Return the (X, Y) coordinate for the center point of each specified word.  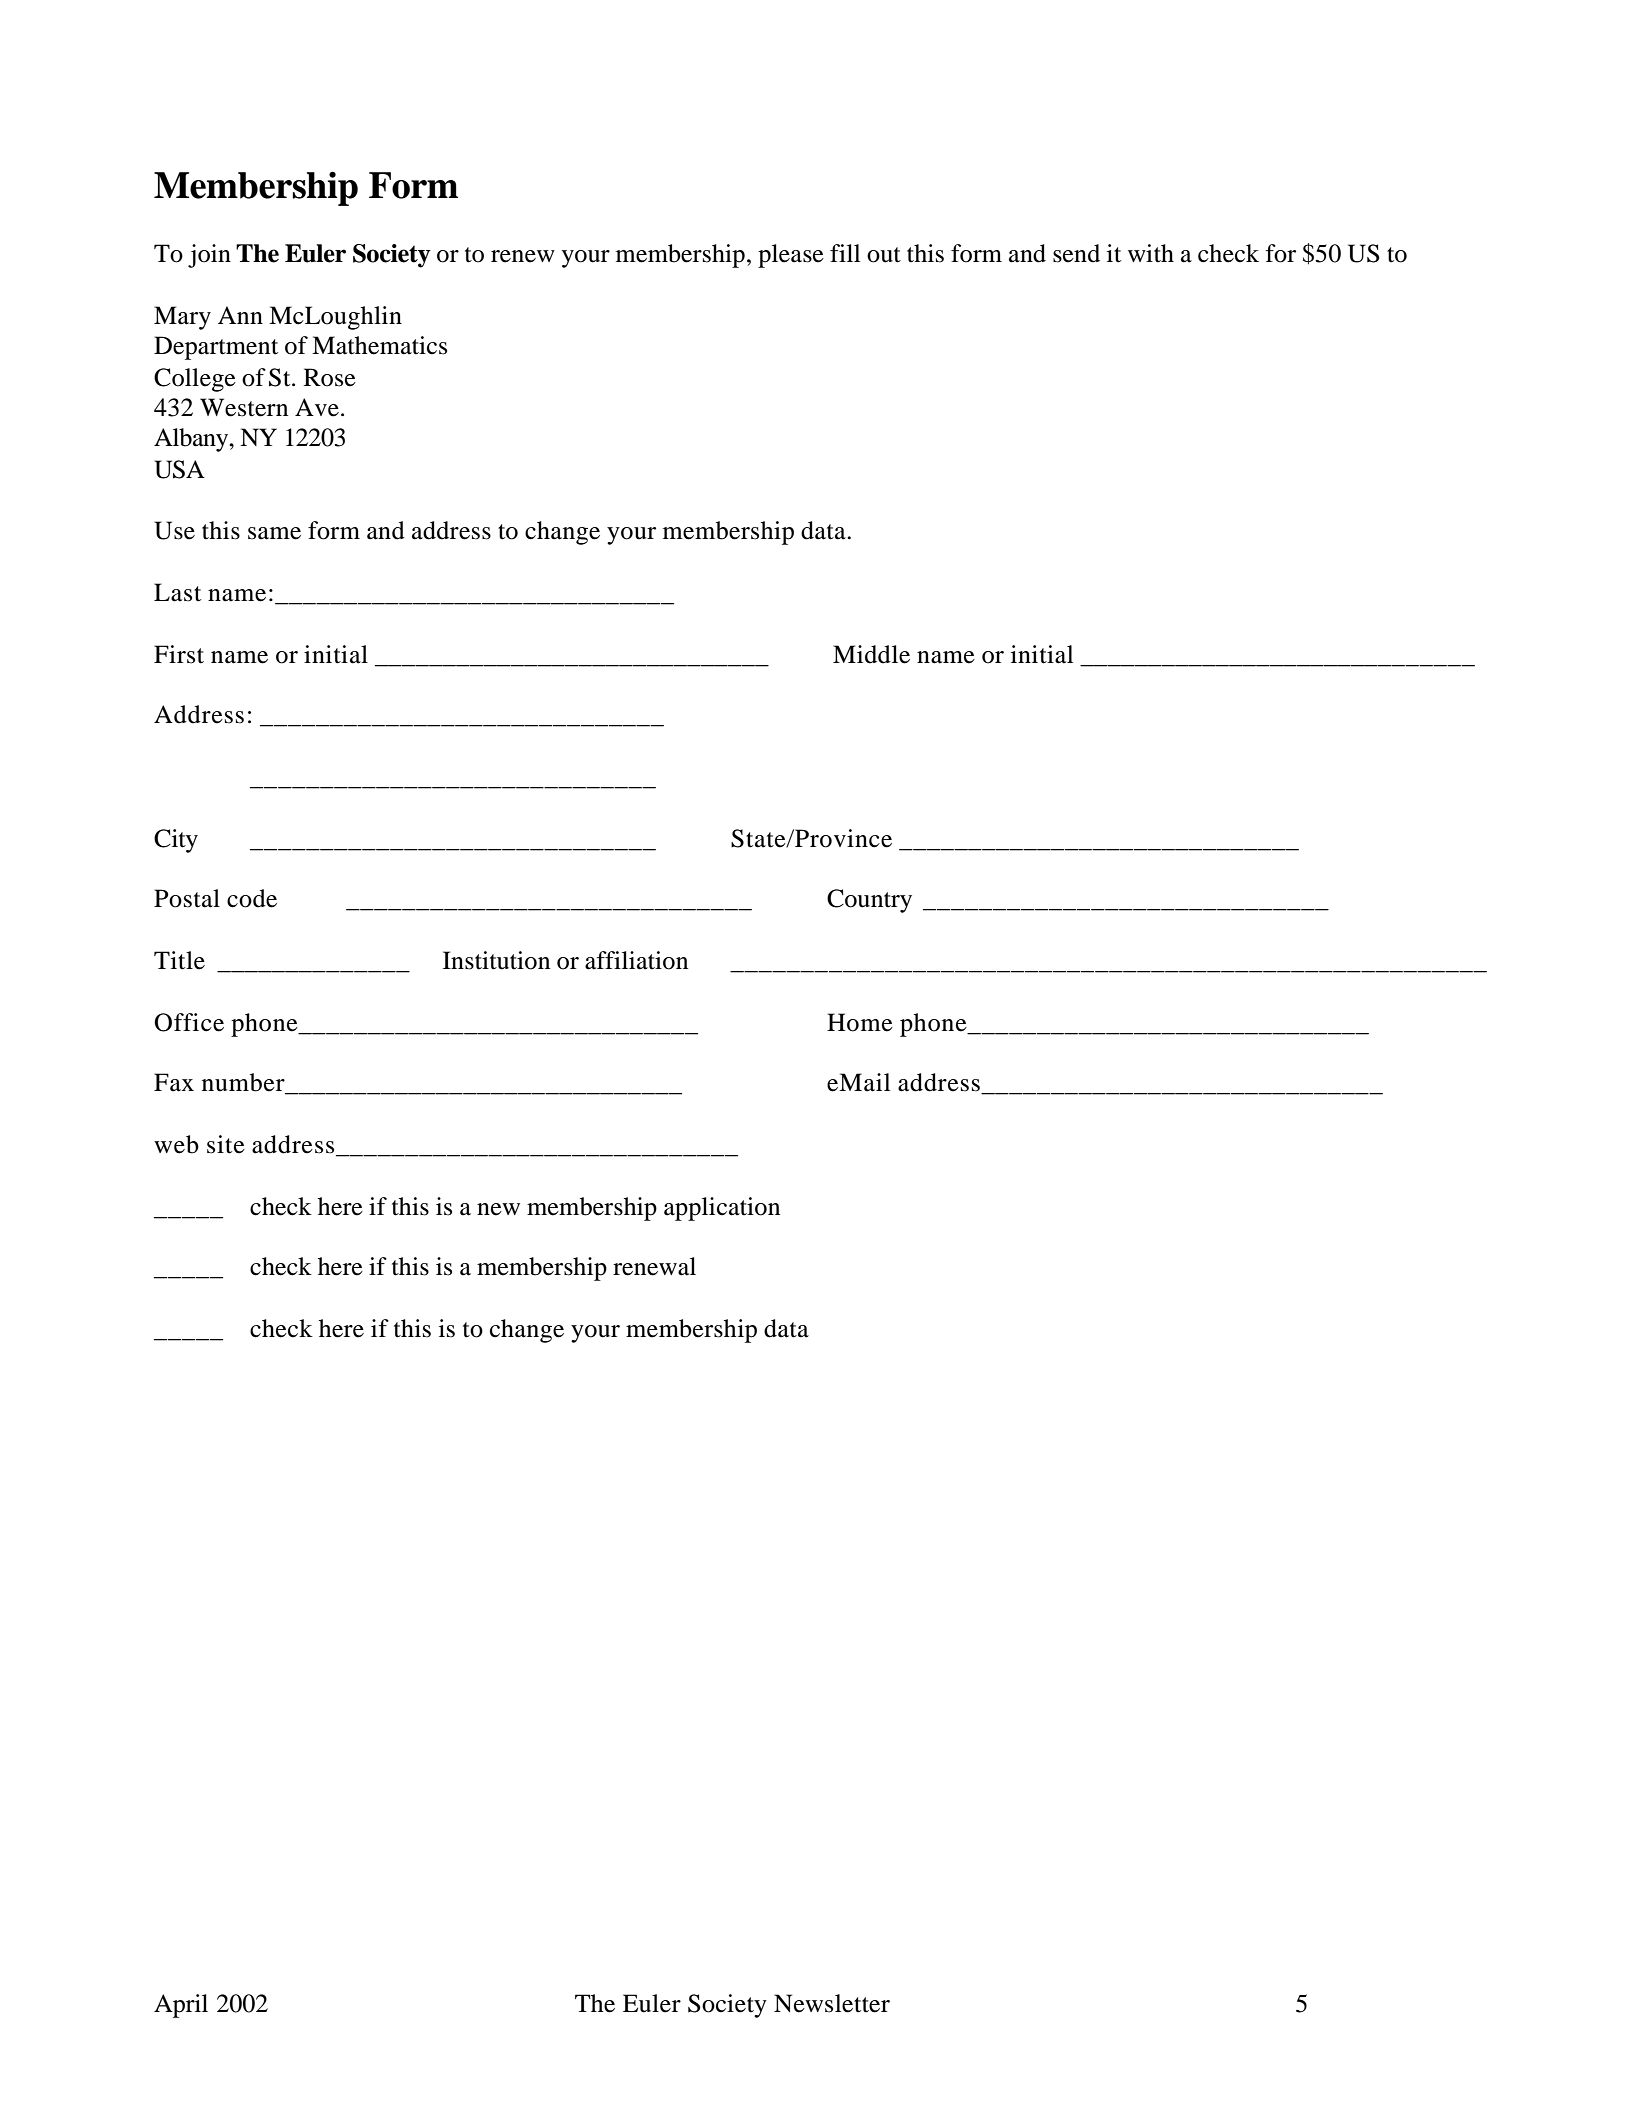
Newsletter (832, 2003)
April (181, 2006)
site (226, 1144)
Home (860, 1022)
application (722, 1209)
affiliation (636, 960)
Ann (240, 315)
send (1076, 253)
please (791, 256)
